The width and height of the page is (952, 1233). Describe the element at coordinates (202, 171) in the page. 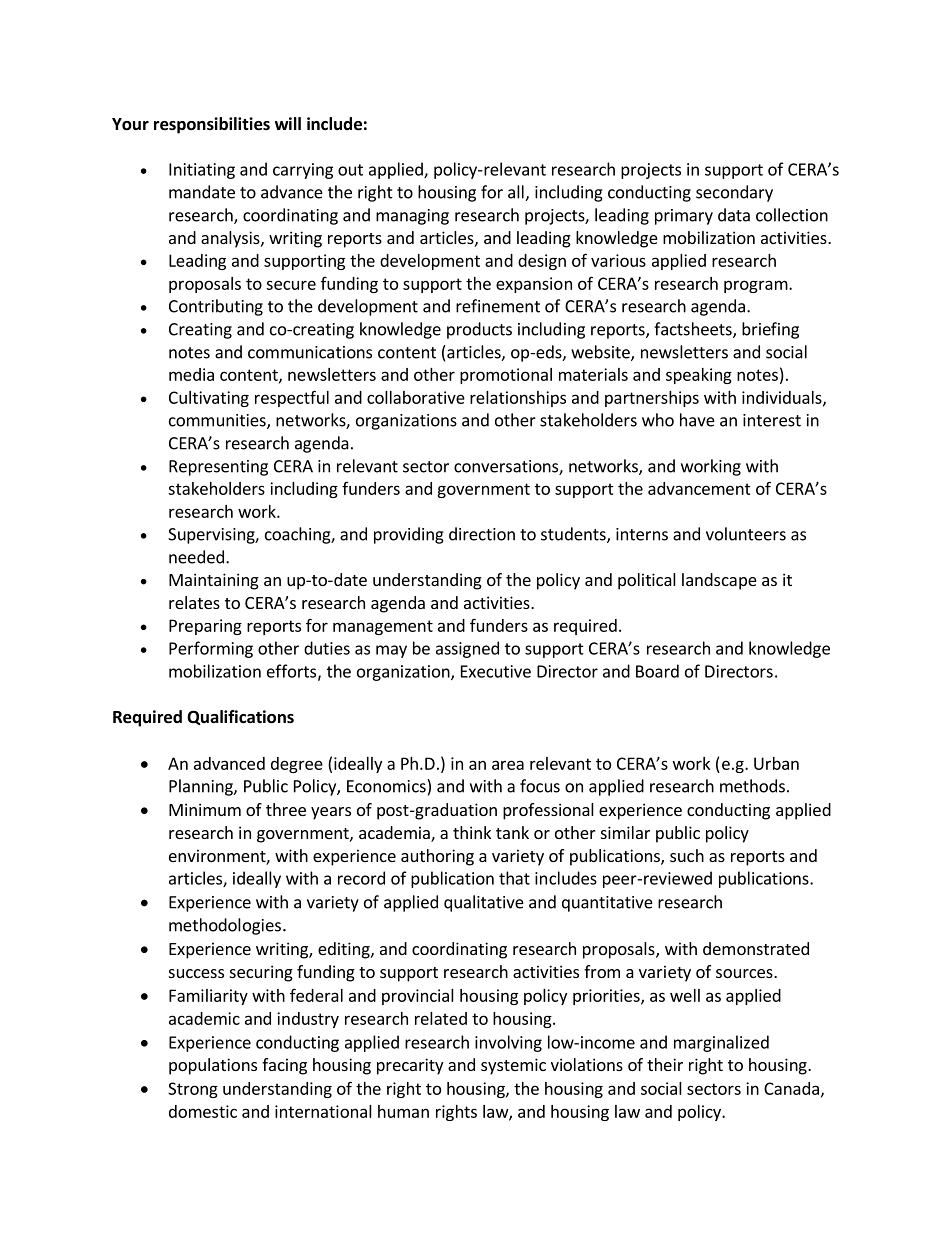

I see `Initiating` at that location.
